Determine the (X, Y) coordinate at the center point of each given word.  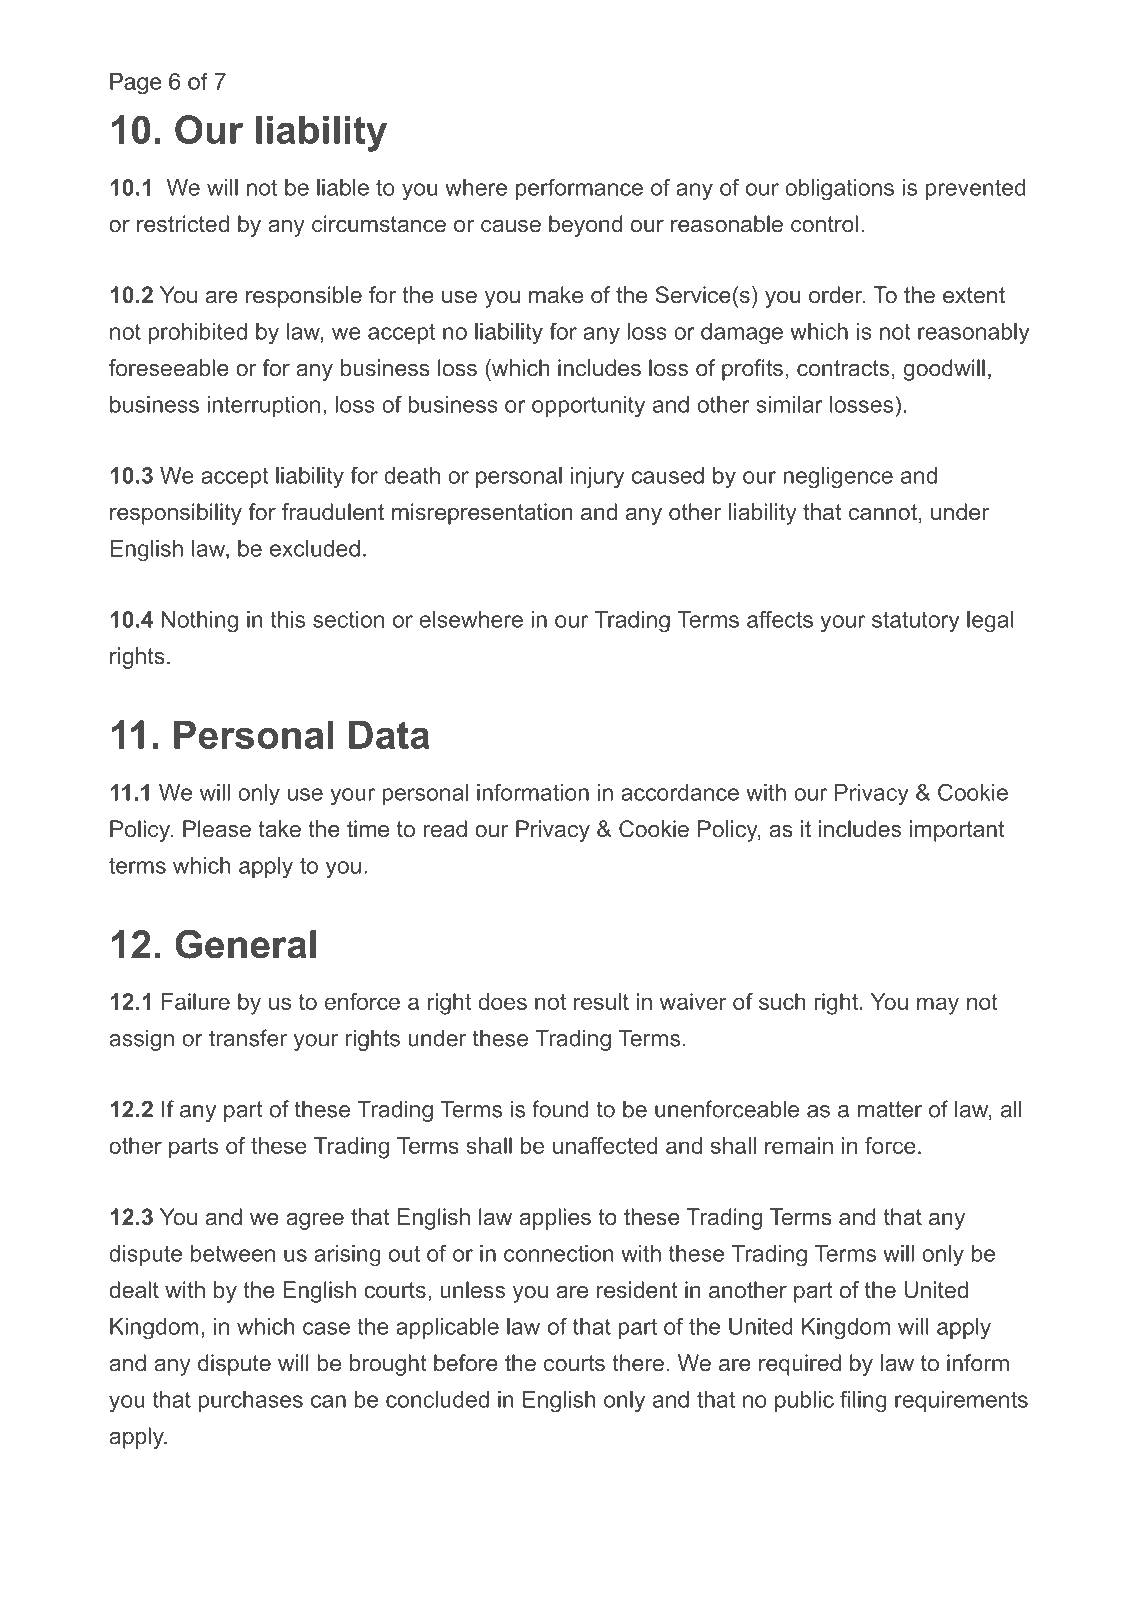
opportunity (588, 407)
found (560, 1109)
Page (136, 83)
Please (217, 828)
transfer (248, 1038)
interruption (264, 406)
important (957, 831)
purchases (251, 1401)
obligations (839, 190)
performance (579, 189)
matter (890, 1109)
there (638, 1362)
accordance (680, 792)
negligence (838, 478)
